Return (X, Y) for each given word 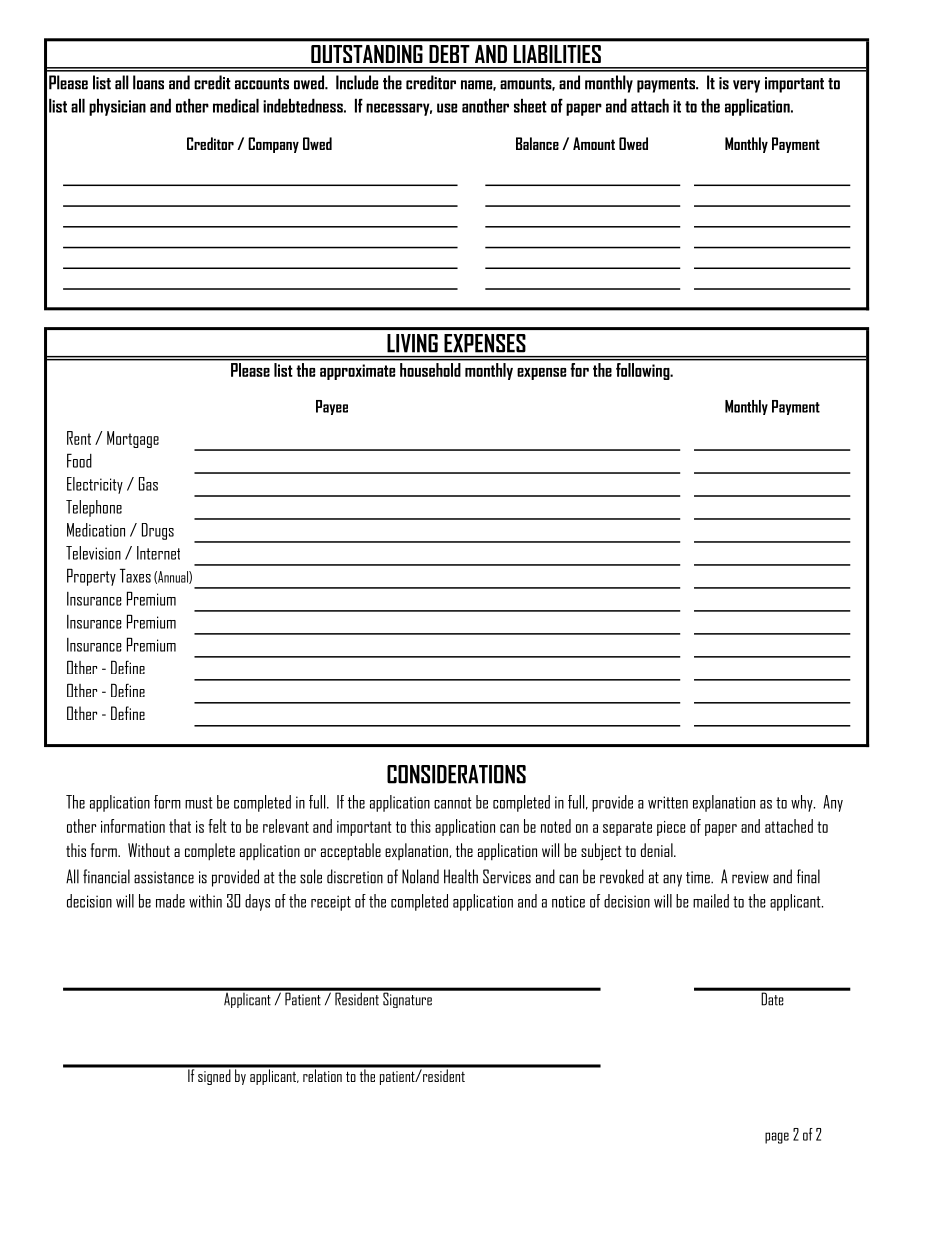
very (746, 86)
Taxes (135, 575)
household (430, 368)
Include (357, 82)
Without (149, 850)
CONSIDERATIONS (456, 774)
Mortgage (133, 439)
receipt (331, 903)
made (170, 901)
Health (461, 876)
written (668, 802)
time (699, 877)
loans (148, 82)
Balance (537, 143)
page (777, 1138)
